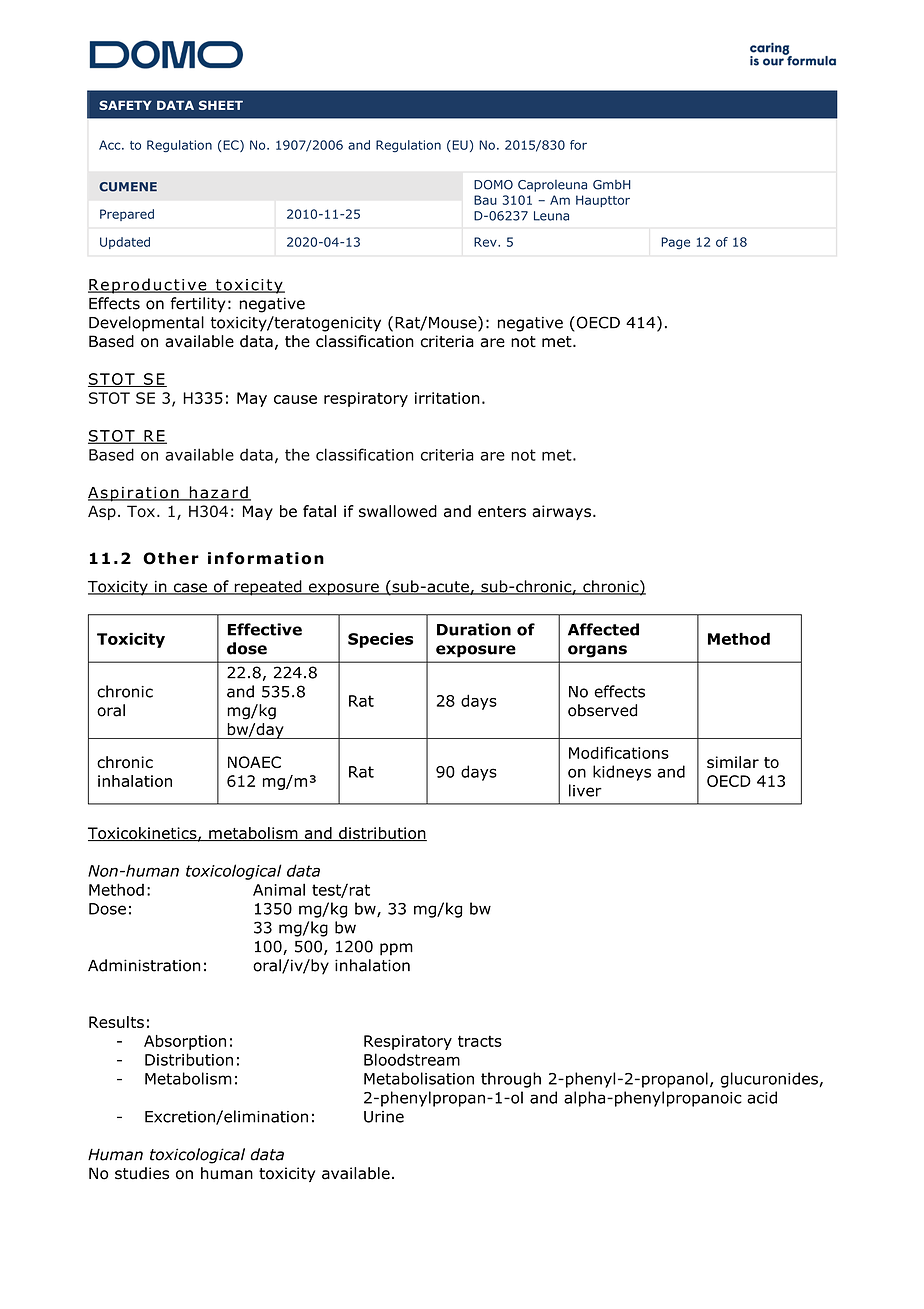  I want to click on DOMO, so click(493, 185).
